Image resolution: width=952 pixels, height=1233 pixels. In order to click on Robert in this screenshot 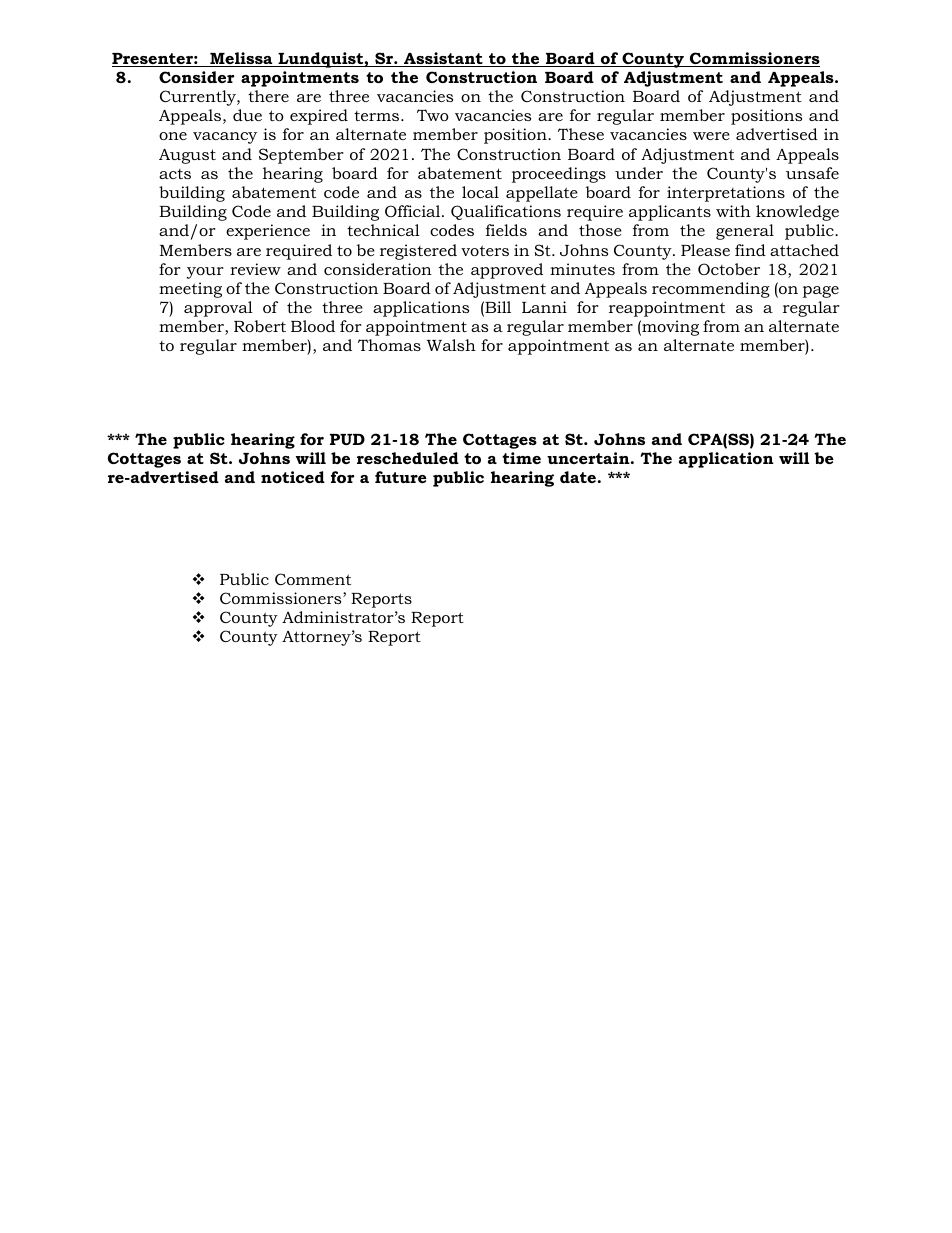, I will do `click(260, 326)`.
